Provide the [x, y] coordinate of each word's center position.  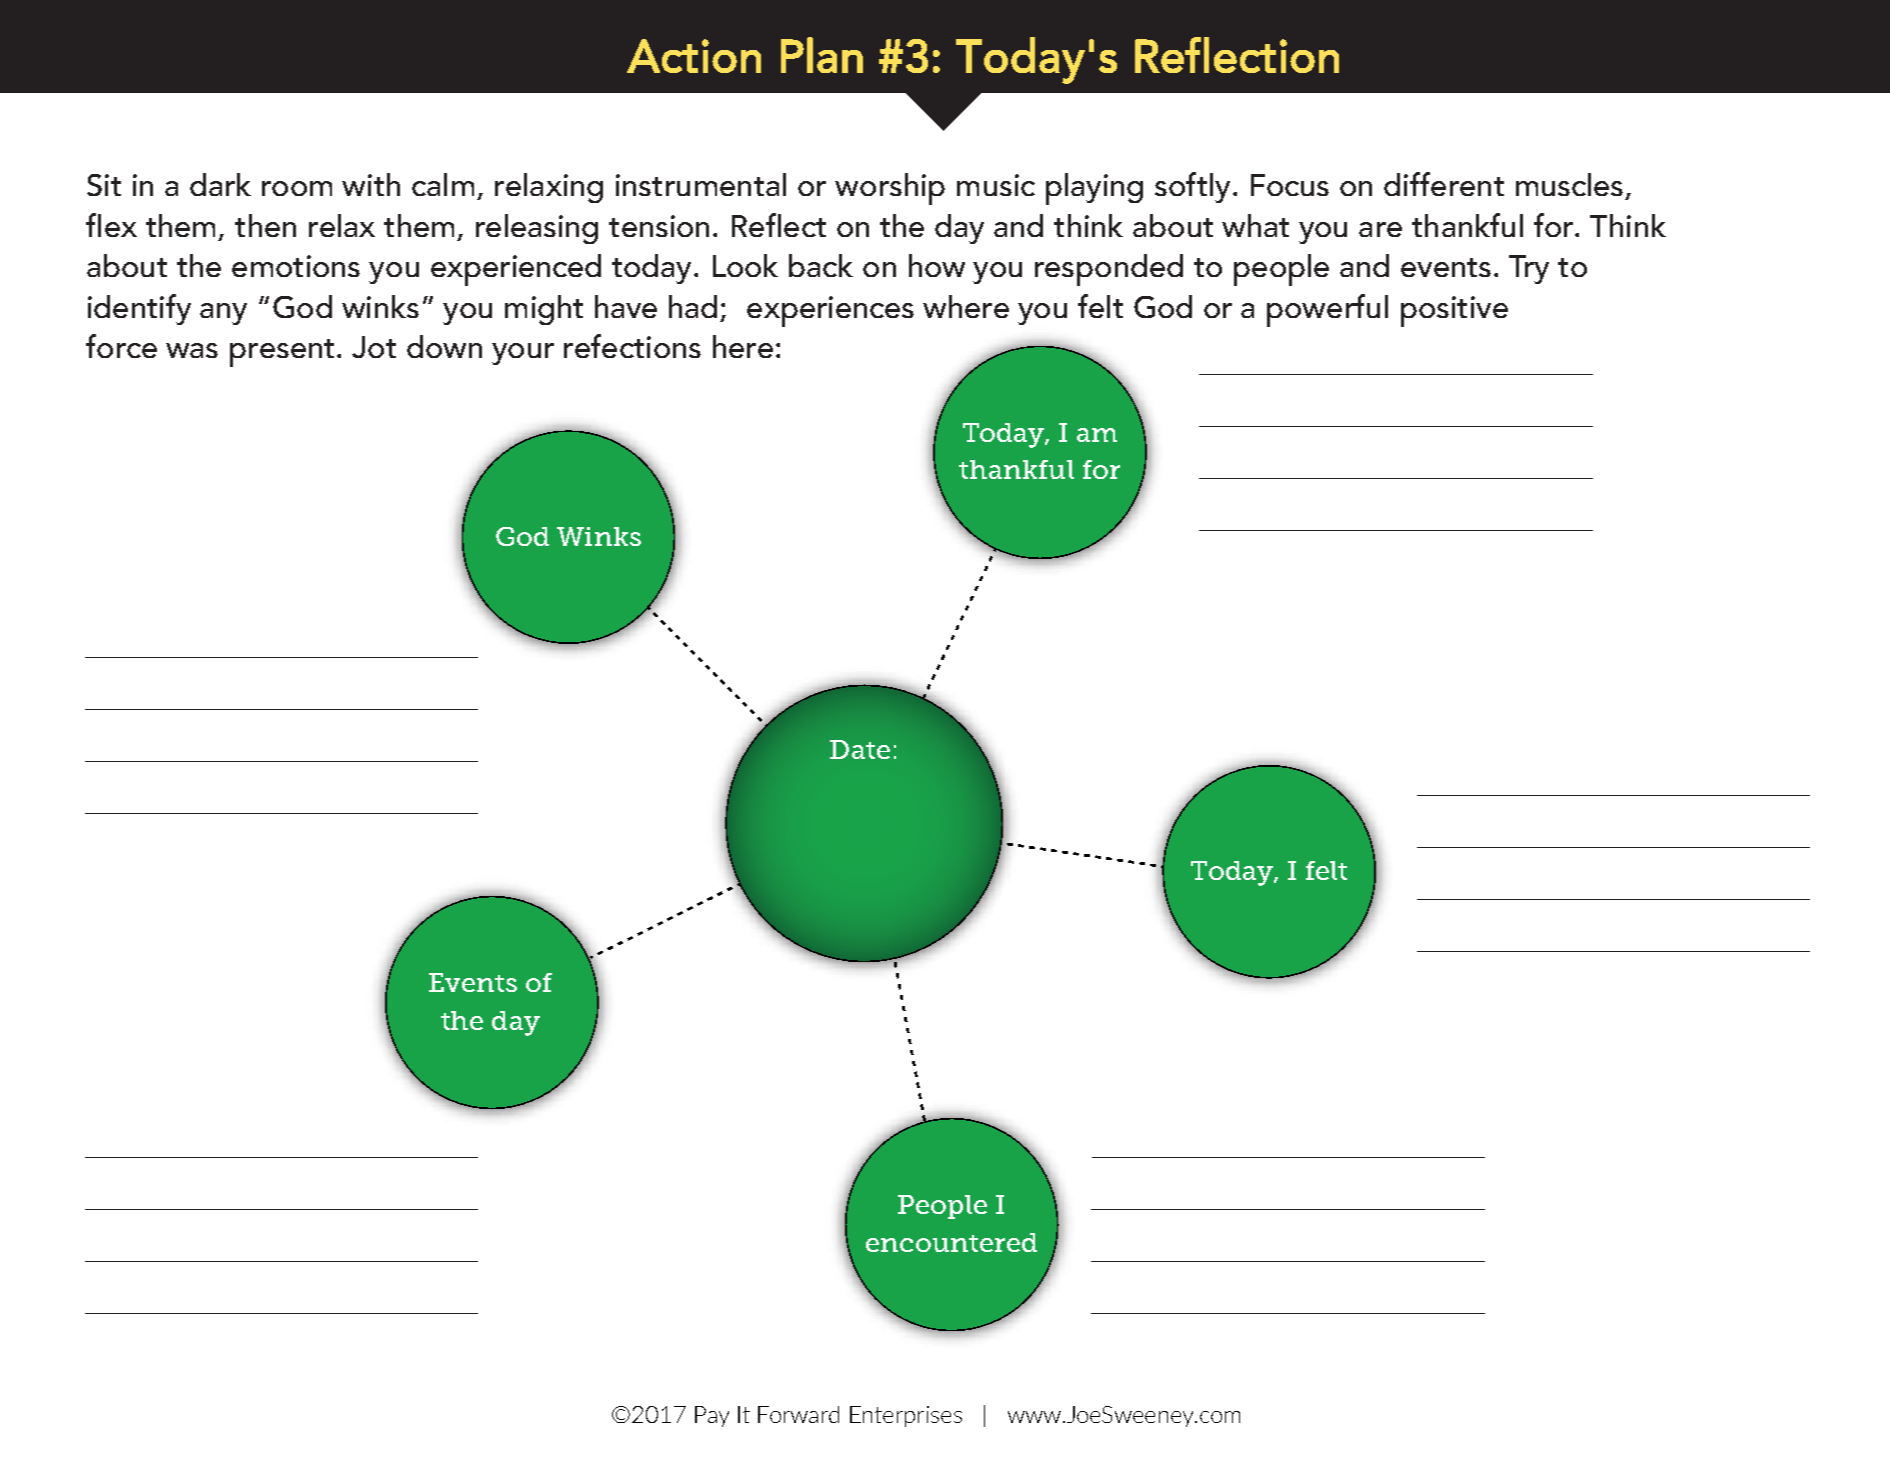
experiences [830, 311]
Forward [798, 1414]
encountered [951, 1242]
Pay [712, 1416]
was [192, 350]
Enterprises [906, 1416]
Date [860, 749]
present [282, 353]
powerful [1327, 310]
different [1444, 184]
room [297, 188]
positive [1454, 311]
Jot [374, 347]
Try [1529, 269]
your [523, 354]
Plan [822, 55]
